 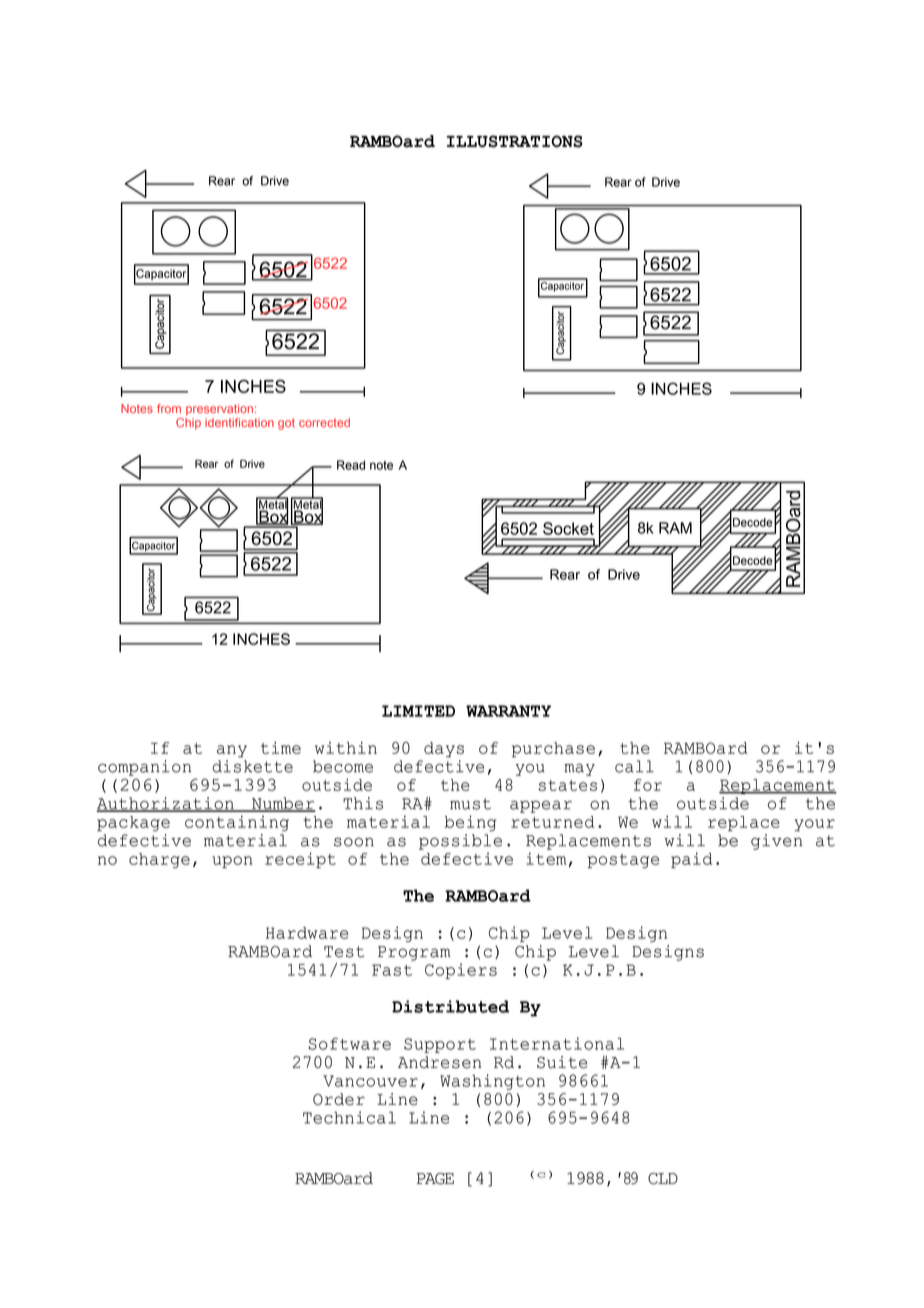 I want to click on corrected, so click(x=324, y=422).
